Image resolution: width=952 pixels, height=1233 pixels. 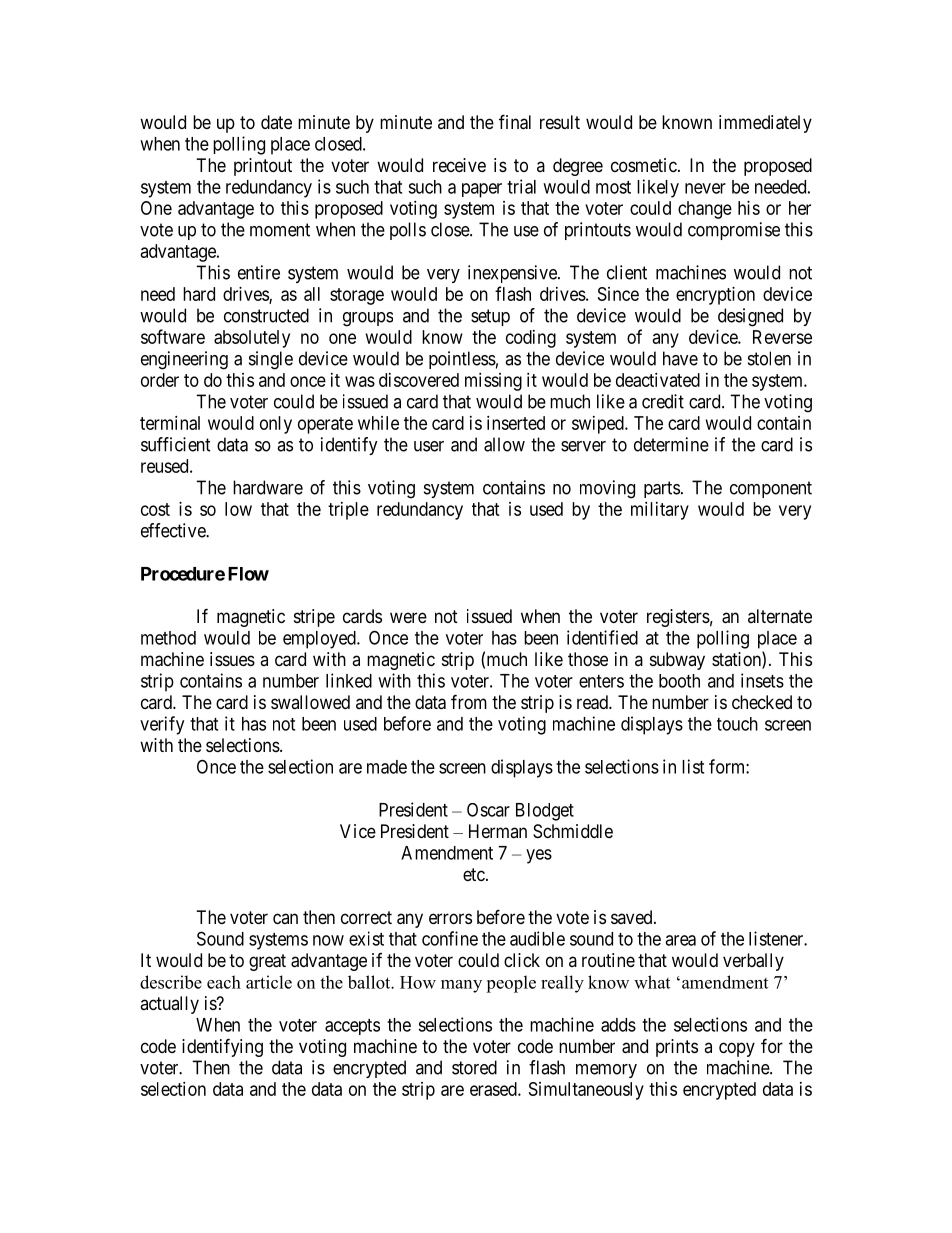 What do you see at coordinates (459, 165) in the screenshot?
I see `receive` at bounding box center [459, 165].
